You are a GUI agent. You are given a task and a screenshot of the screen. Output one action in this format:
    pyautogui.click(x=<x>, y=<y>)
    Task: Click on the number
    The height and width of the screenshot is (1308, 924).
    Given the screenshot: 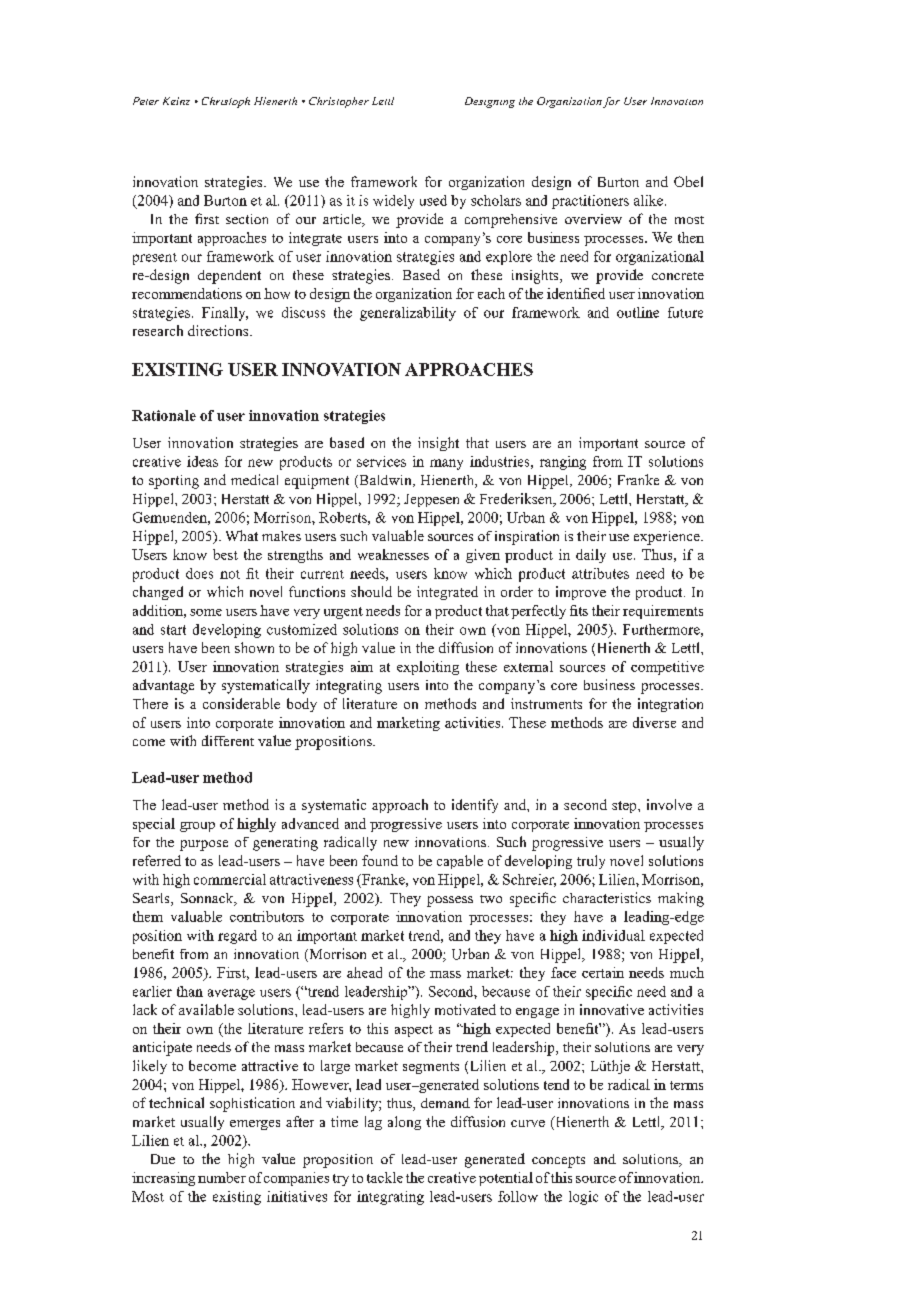 What is the action you would take?
    pyautogui.click(x=222, y=1177)
